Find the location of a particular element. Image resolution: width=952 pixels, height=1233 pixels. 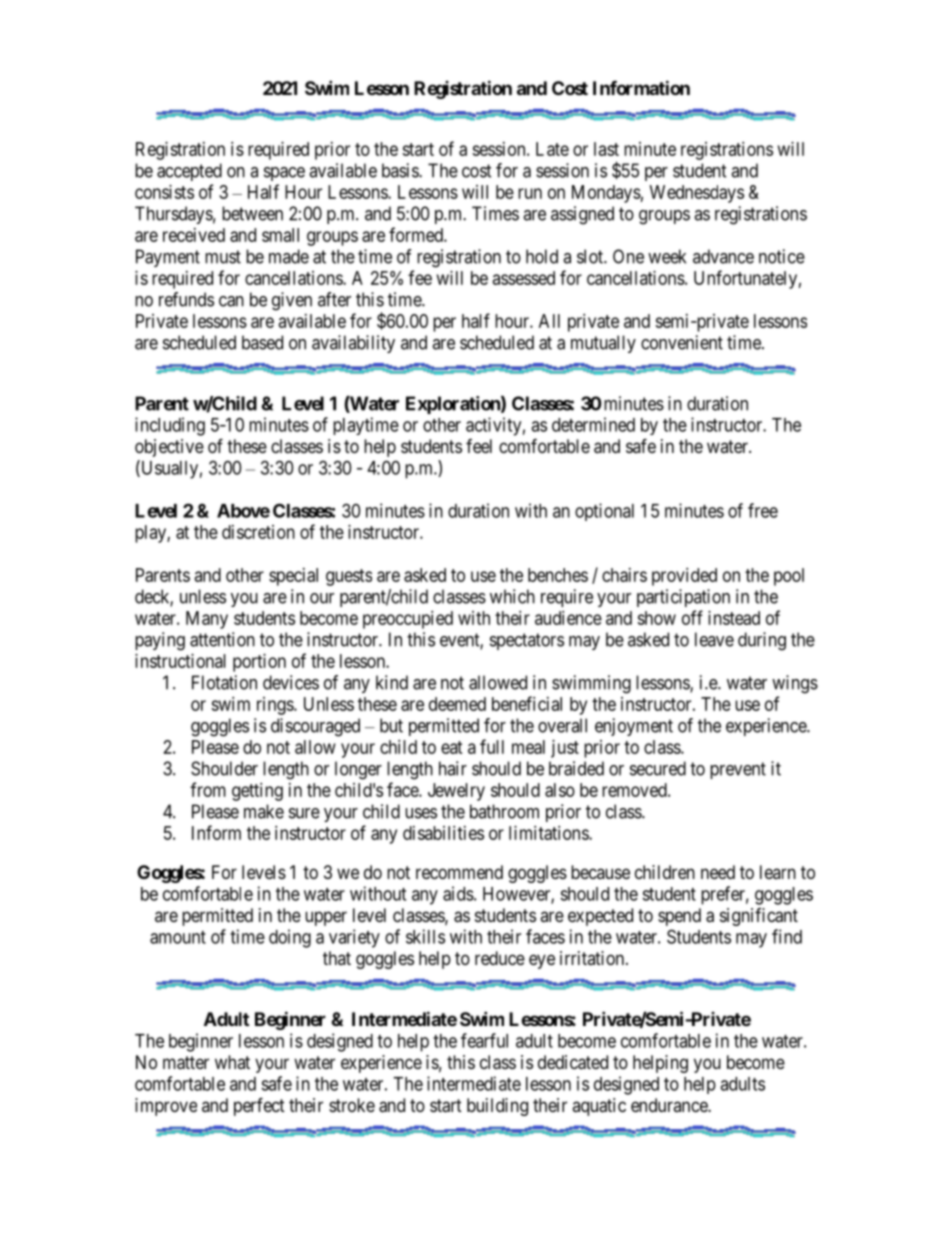

run is located at coordinates (530, 193).
